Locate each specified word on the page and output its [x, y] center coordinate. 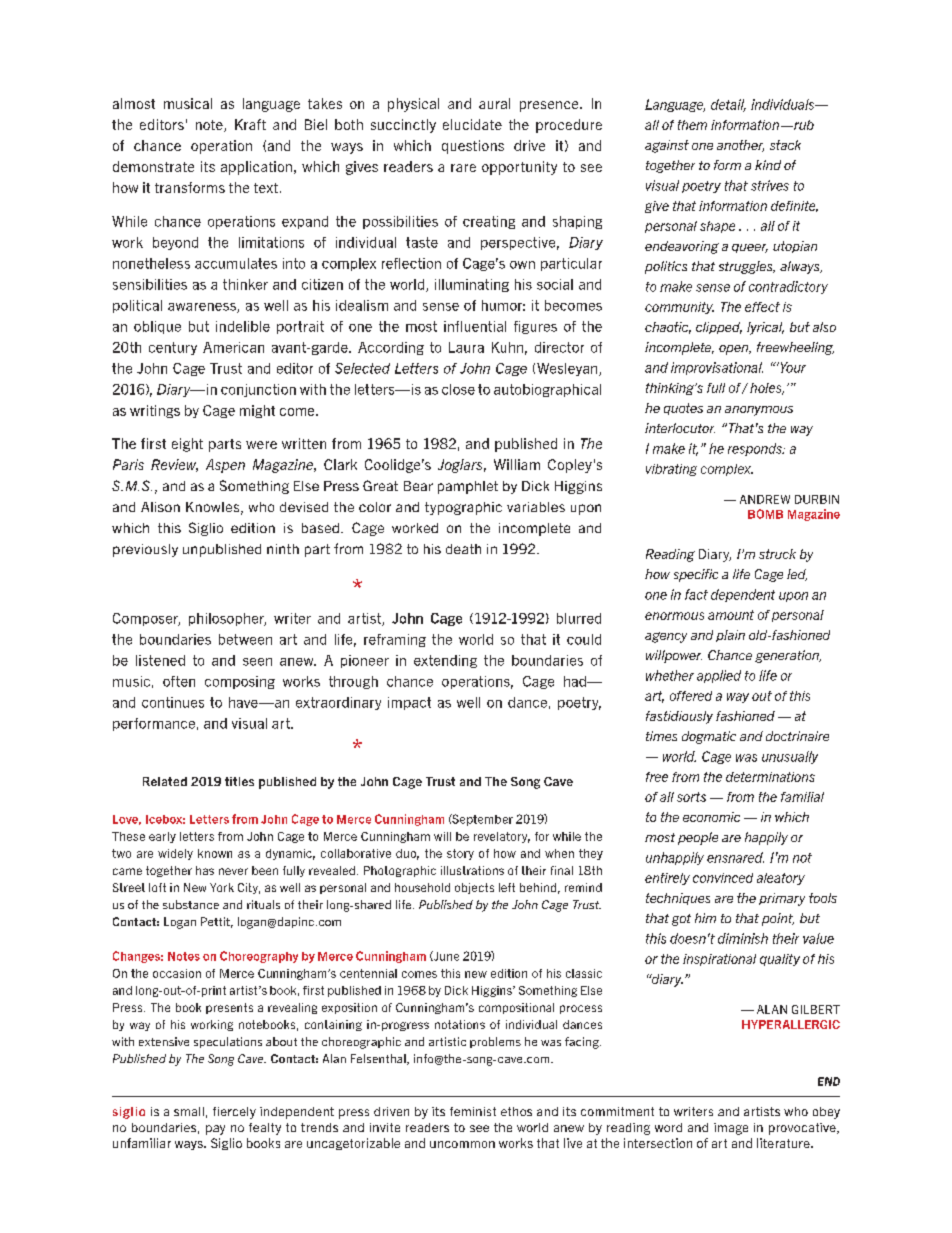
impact [409, 703]
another [740, 146]
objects [474, 888]
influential [475, 326]
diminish [743, 938]
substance [191, 904]
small [189, 1111]
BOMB [765, 514]
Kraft [250, 124]
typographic [463, 508]
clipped [719, 328]
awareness [203, 308]
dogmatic [709, 737]
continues [173, 702]
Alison [160, 507]
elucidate [472, 124]
